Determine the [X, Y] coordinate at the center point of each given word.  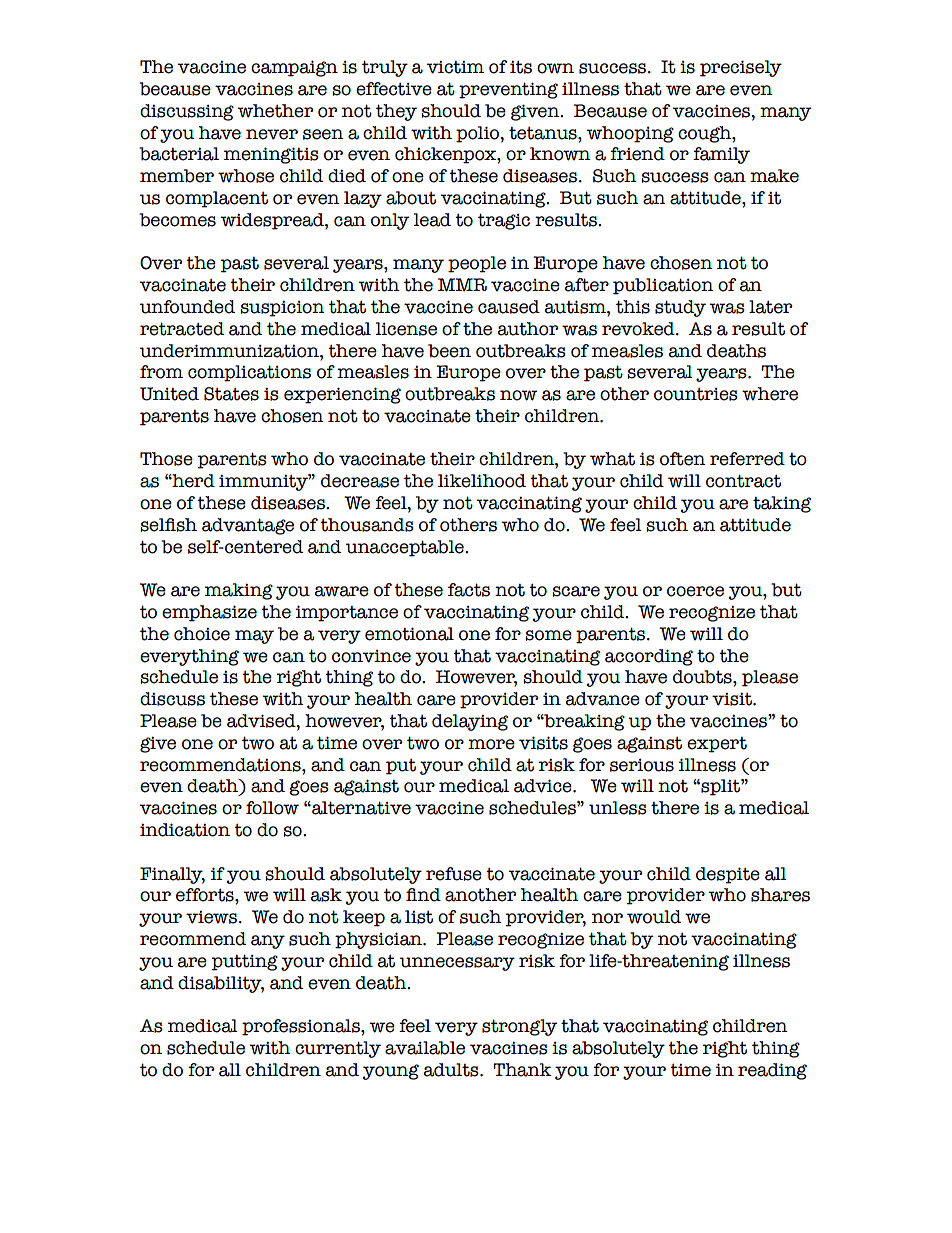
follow [272, 808]
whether [275, 111]
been [449, 351]
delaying [470, 722]
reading [772, 1071]
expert [717, 745]
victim [455, 67]
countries [696, 394]
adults [452, 1070]
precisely [741, 68]
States [231, 394]
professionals [302, 1027]
